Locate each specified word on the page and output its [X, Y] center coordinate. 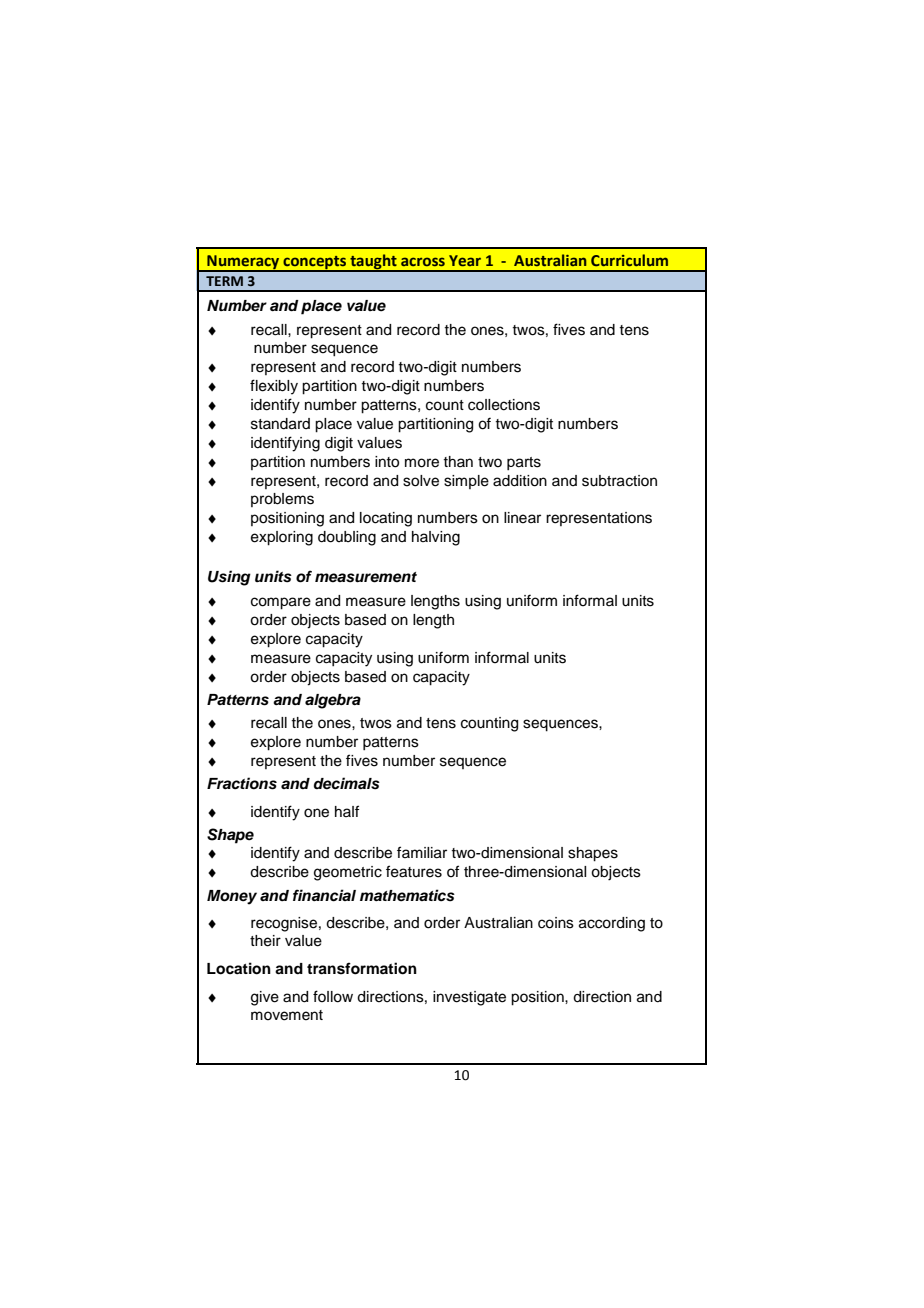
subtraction [619, 481]
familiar [422, 852]
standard [280, 424]
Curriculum [629, 260]
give [265, 998]
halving [436, 538]
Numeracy [243, 263]
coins [556, 923]
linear [522, 518]
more [422, 463]
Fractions [242, 783]
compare [281, 603]
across [423, 261]
